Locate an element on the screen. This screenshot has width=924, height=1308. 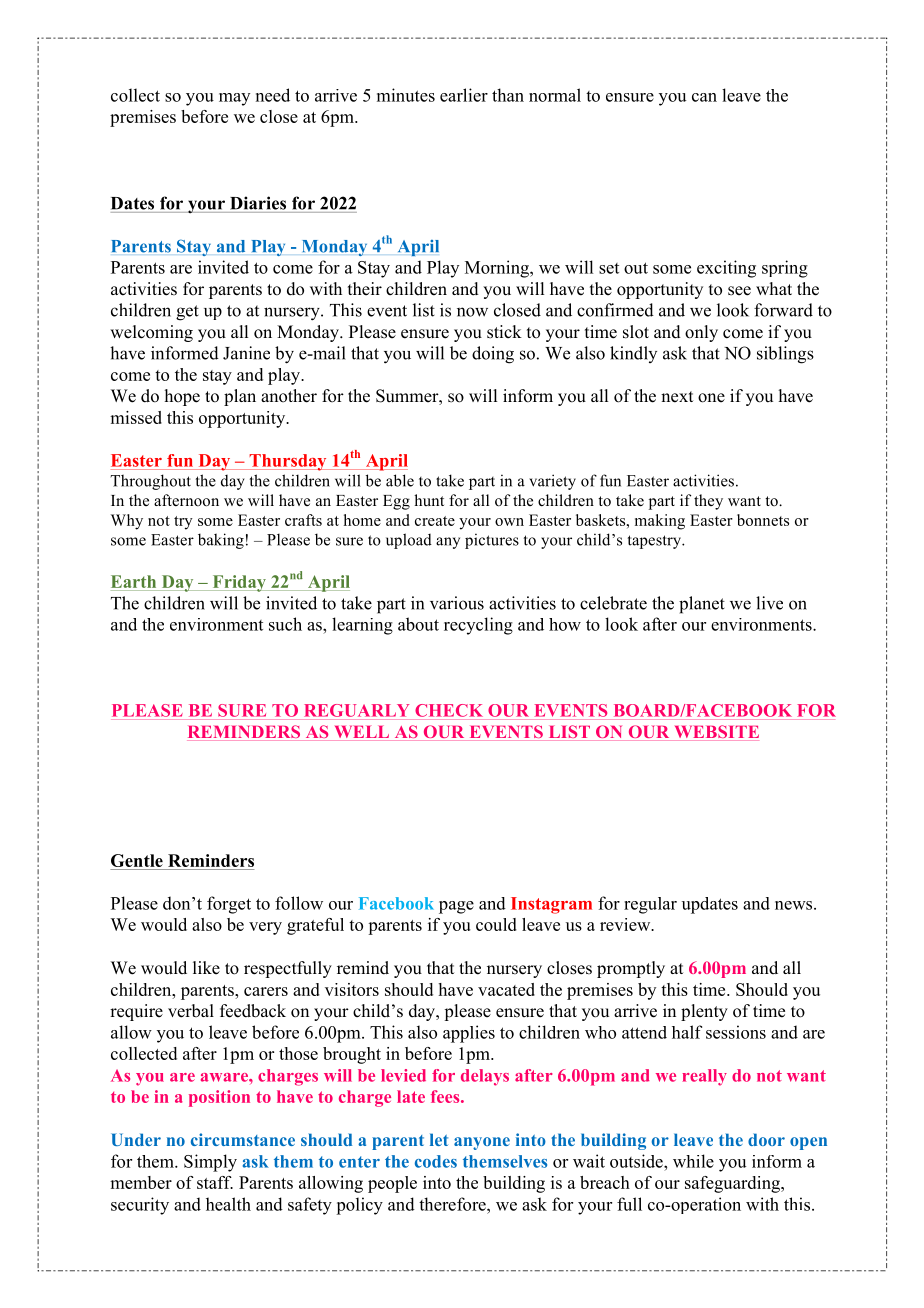
next is located at coordinates (677, 397).
